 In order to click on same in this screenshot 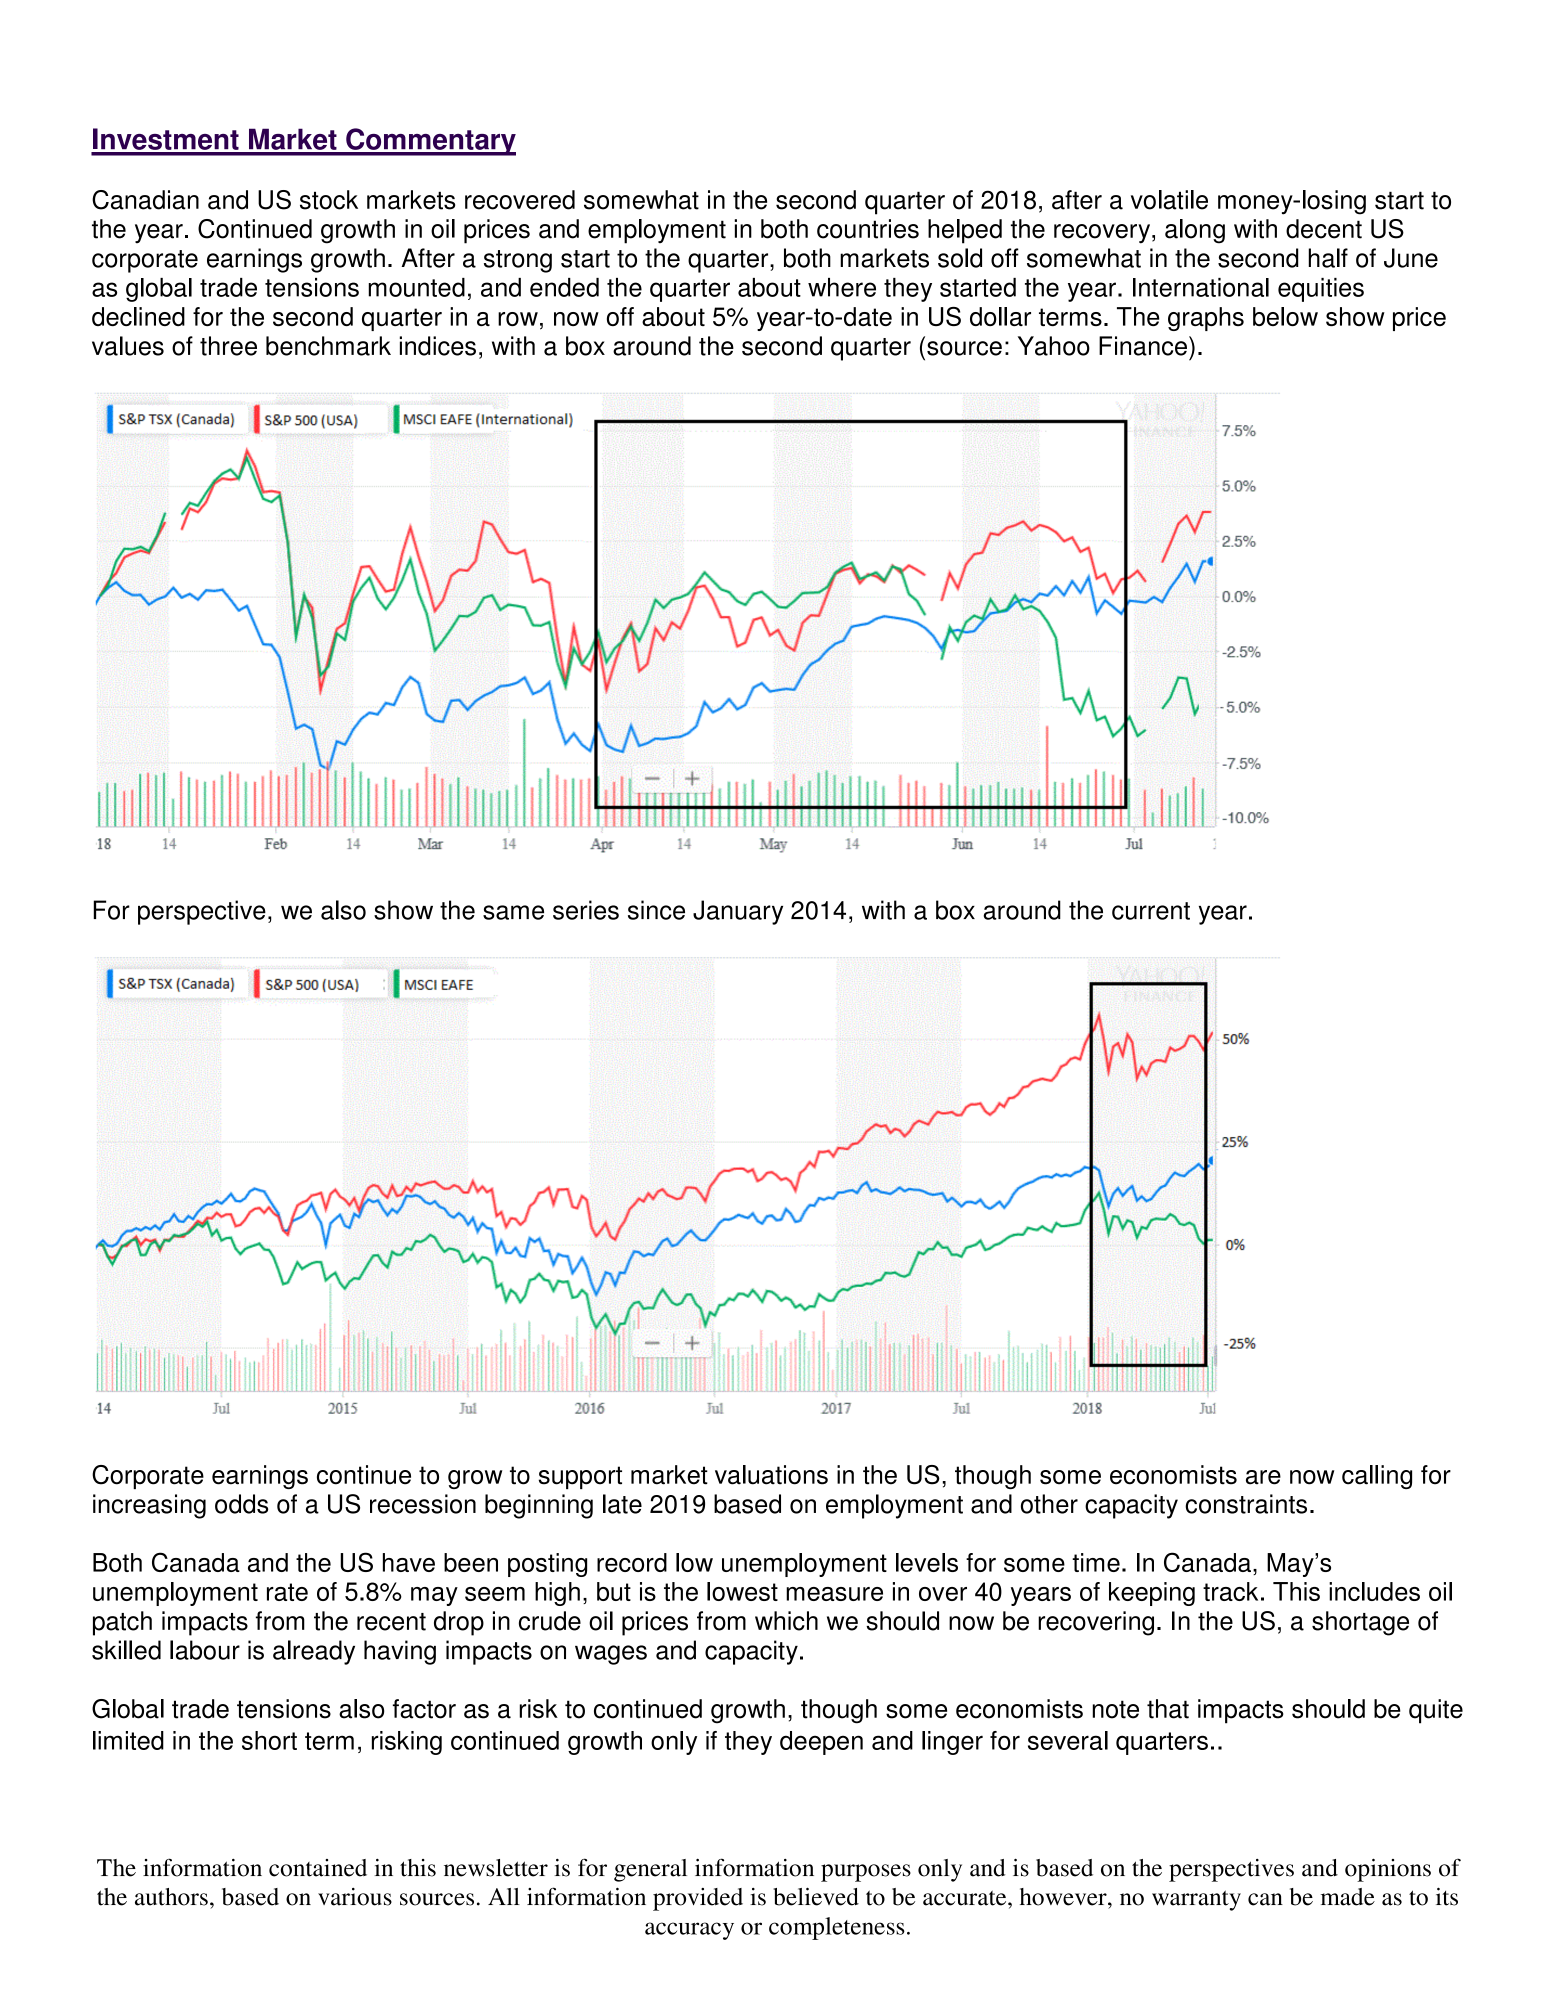, I will do `click(513, 912)`.
